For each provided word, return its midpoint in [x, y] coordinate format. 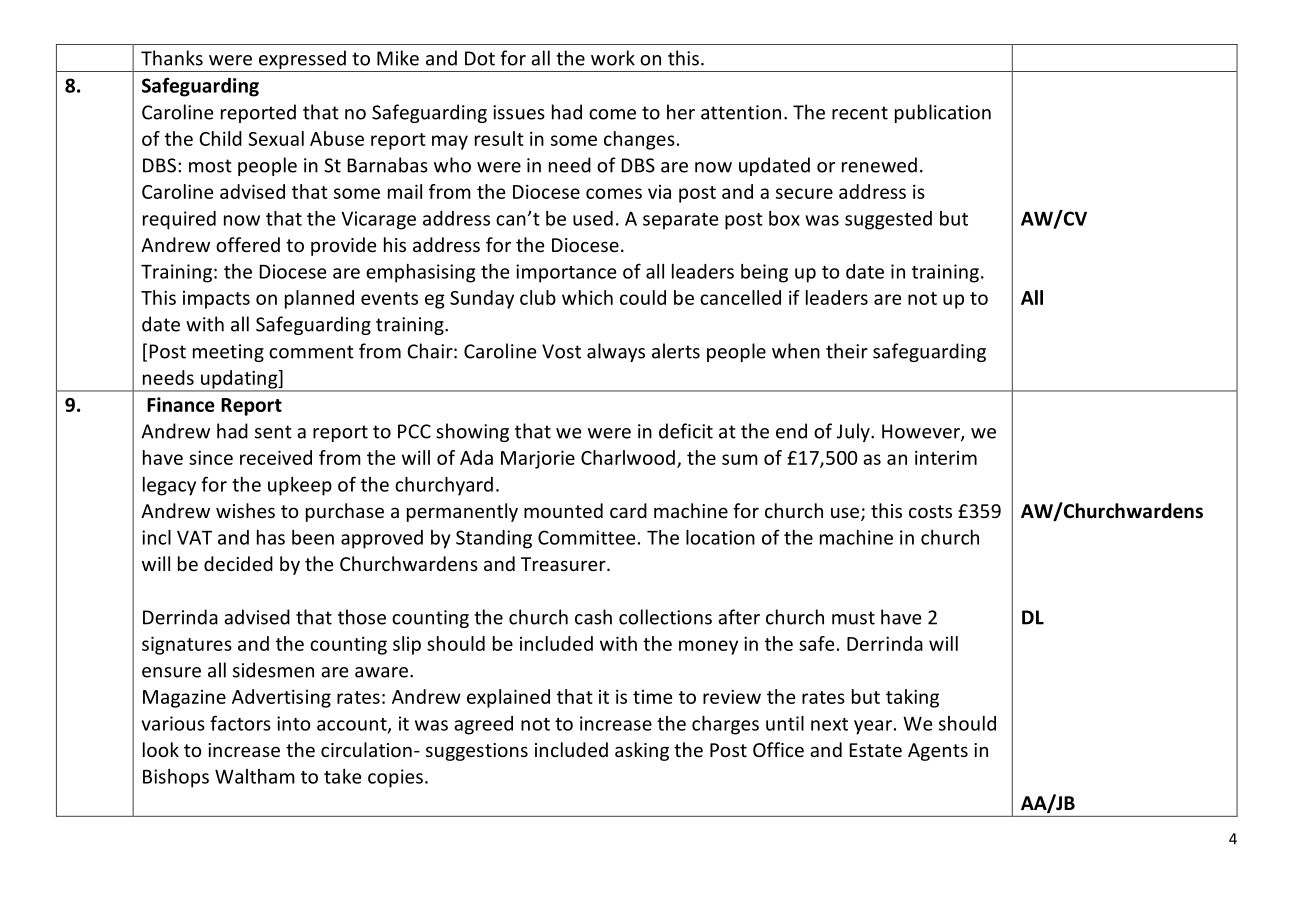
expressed [302, 61]
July [854, 432]
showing [472, 432]
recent [860, 113]
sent [273, 432]
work [613, 58]
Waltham [255, 776]
